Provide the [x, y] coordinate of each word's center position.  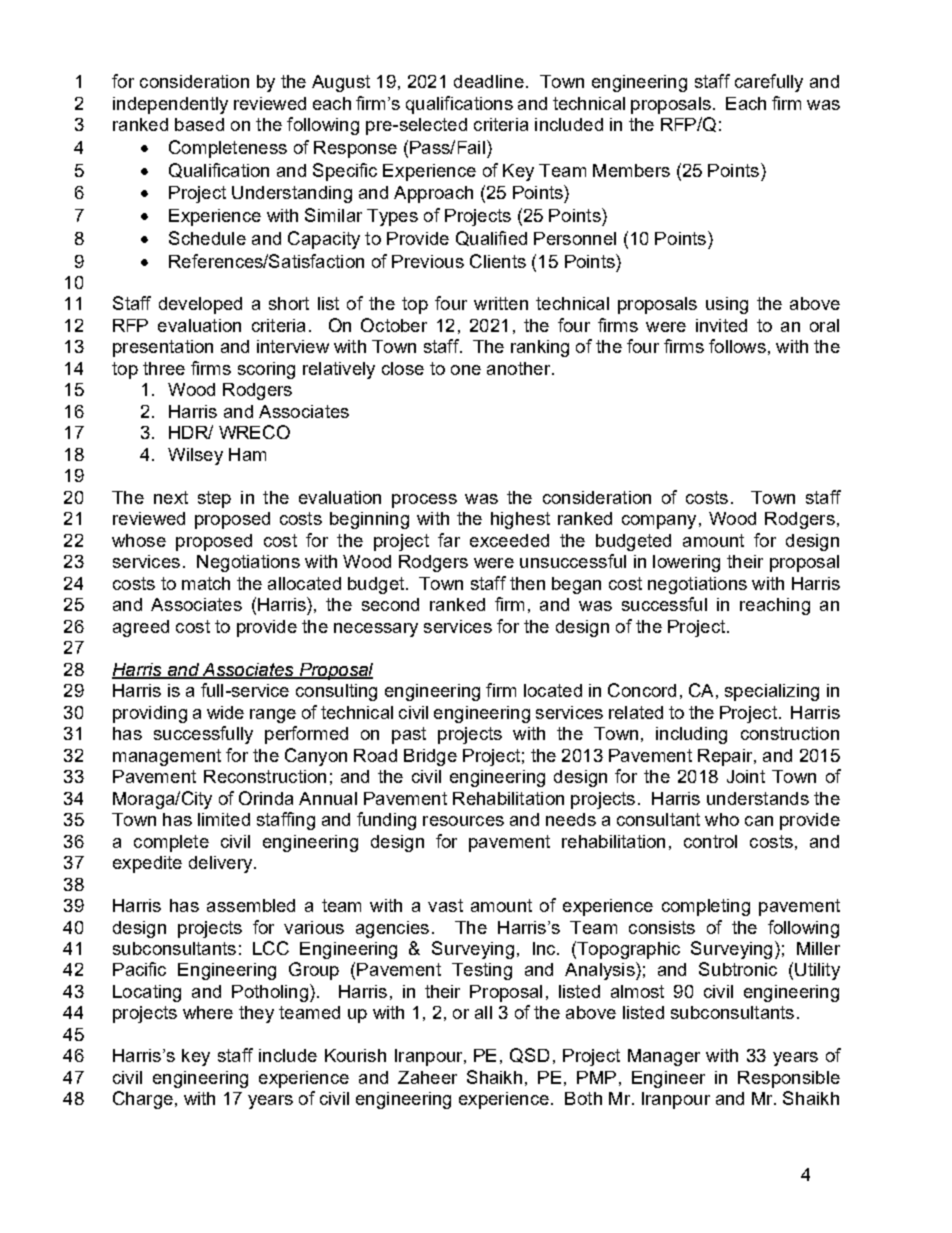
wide [225, 712]
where [208, 1012]
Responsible [789, 1079]
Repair [726, 757]
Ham [247, 454]
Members [631, 170]
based [199, 124]
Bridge [430, 757]
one [466, 370]
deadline [489, 81]
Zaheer [427, 1077]
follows [737, 346]
